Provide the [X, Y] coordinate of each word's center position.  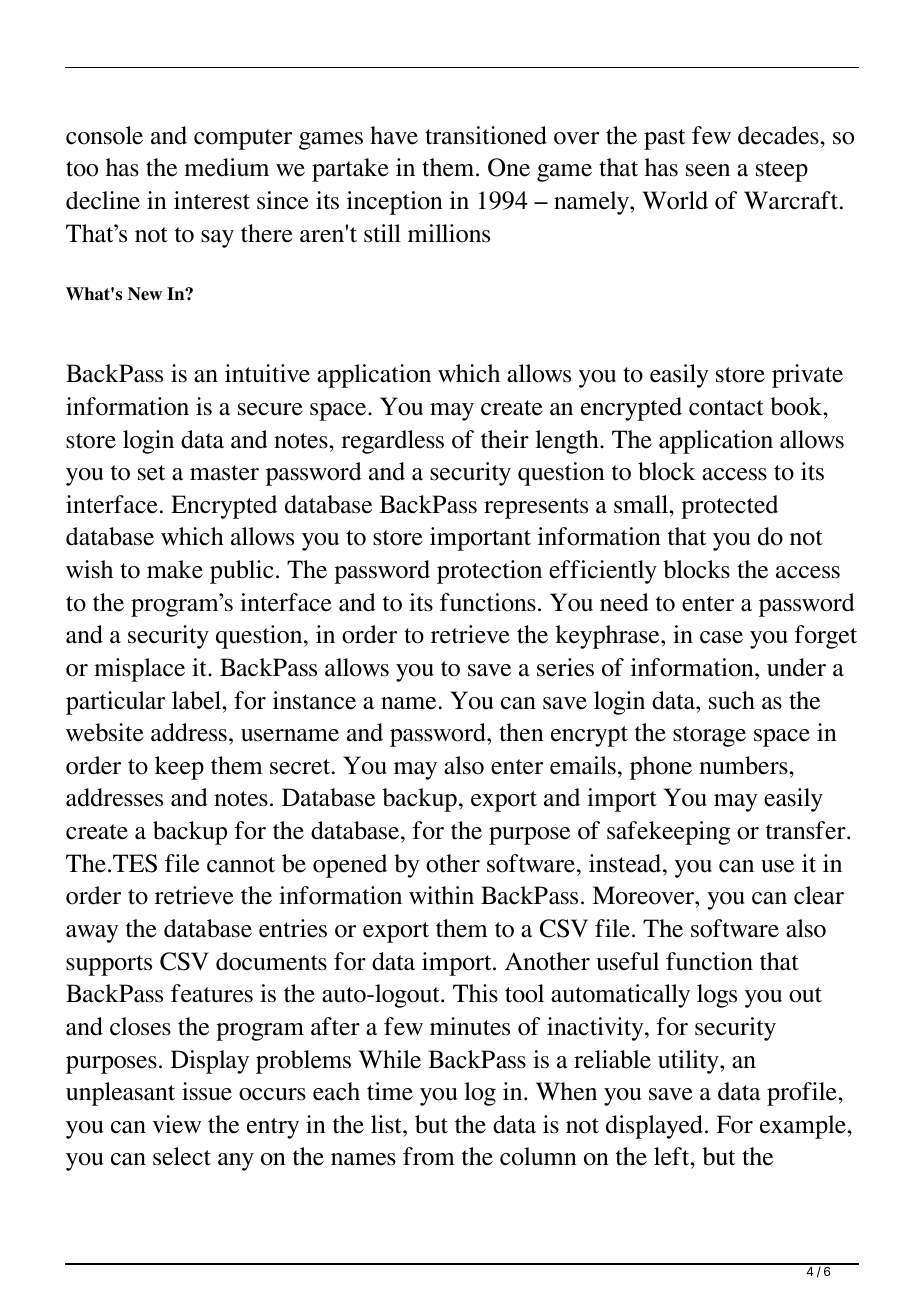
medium [226, 167]
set [151, 473]
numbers [744, 765]
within [441, 895]
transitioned [486, 135]
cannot [241, 865]
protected [729, 507]
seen [708, 170]
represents [536, 508]
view [177, 1124]
